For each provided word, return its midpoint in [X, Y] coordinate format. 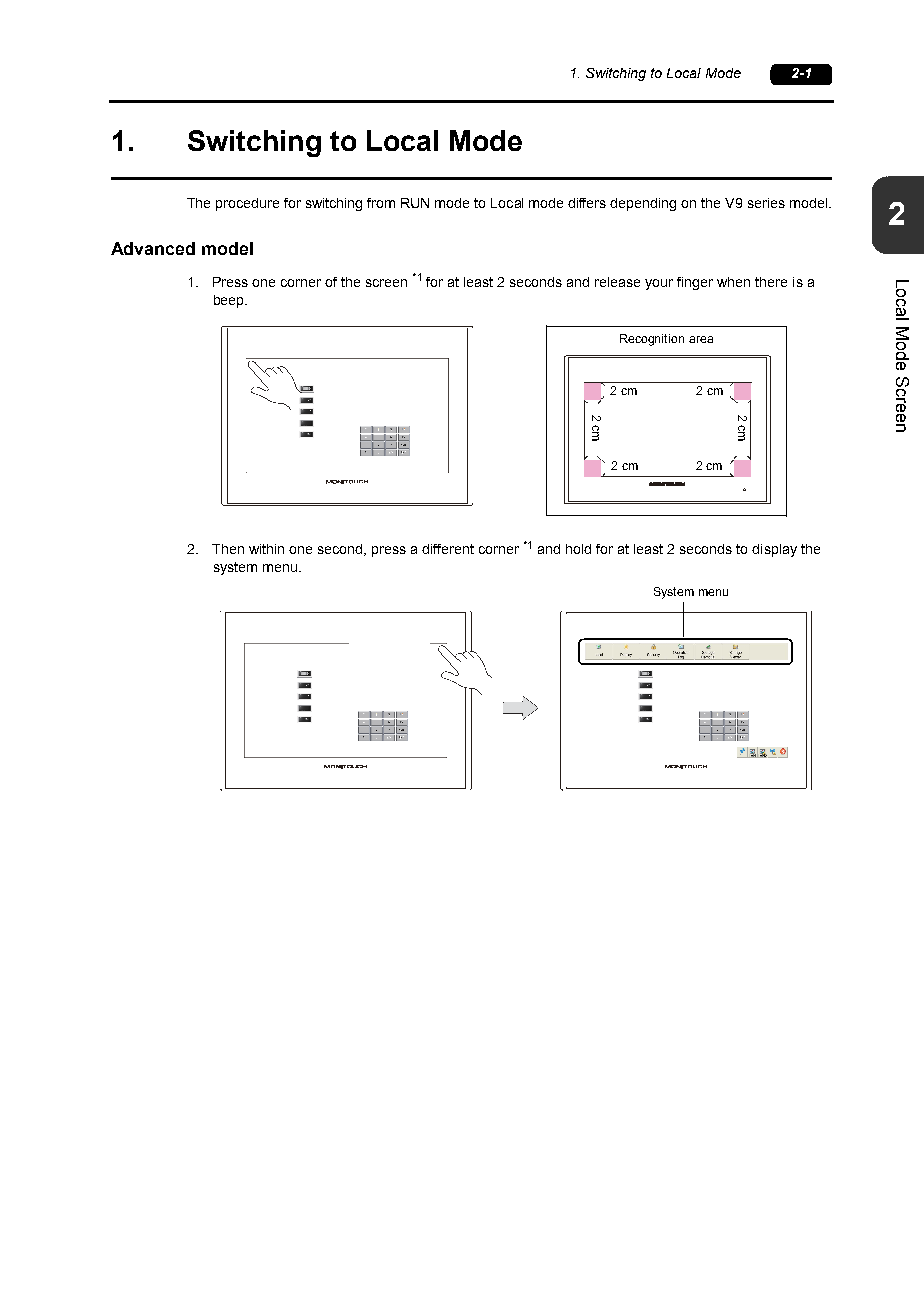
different [448, 549]
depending [643, 204]
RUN [415, 203]
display [774, 550]
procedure [247, 204]
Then [228, 549]
